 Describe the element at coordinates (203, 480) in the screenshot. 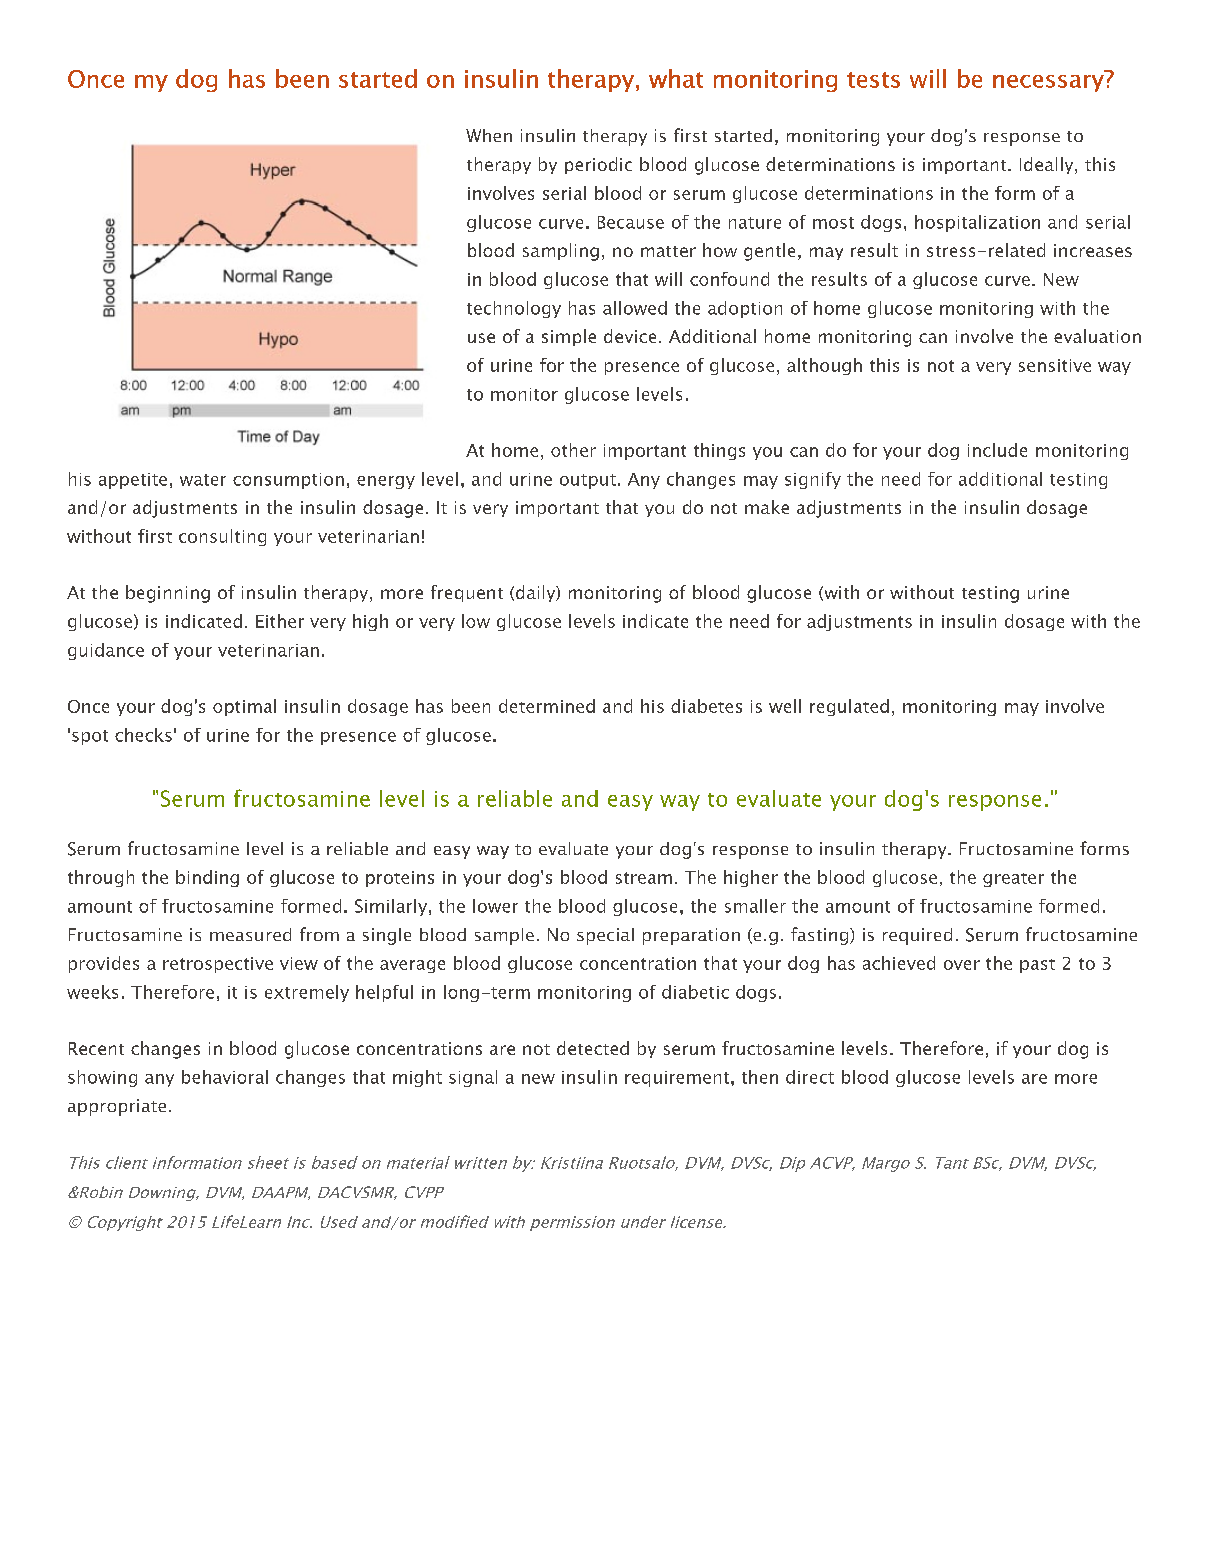

I see `water` at that location.
